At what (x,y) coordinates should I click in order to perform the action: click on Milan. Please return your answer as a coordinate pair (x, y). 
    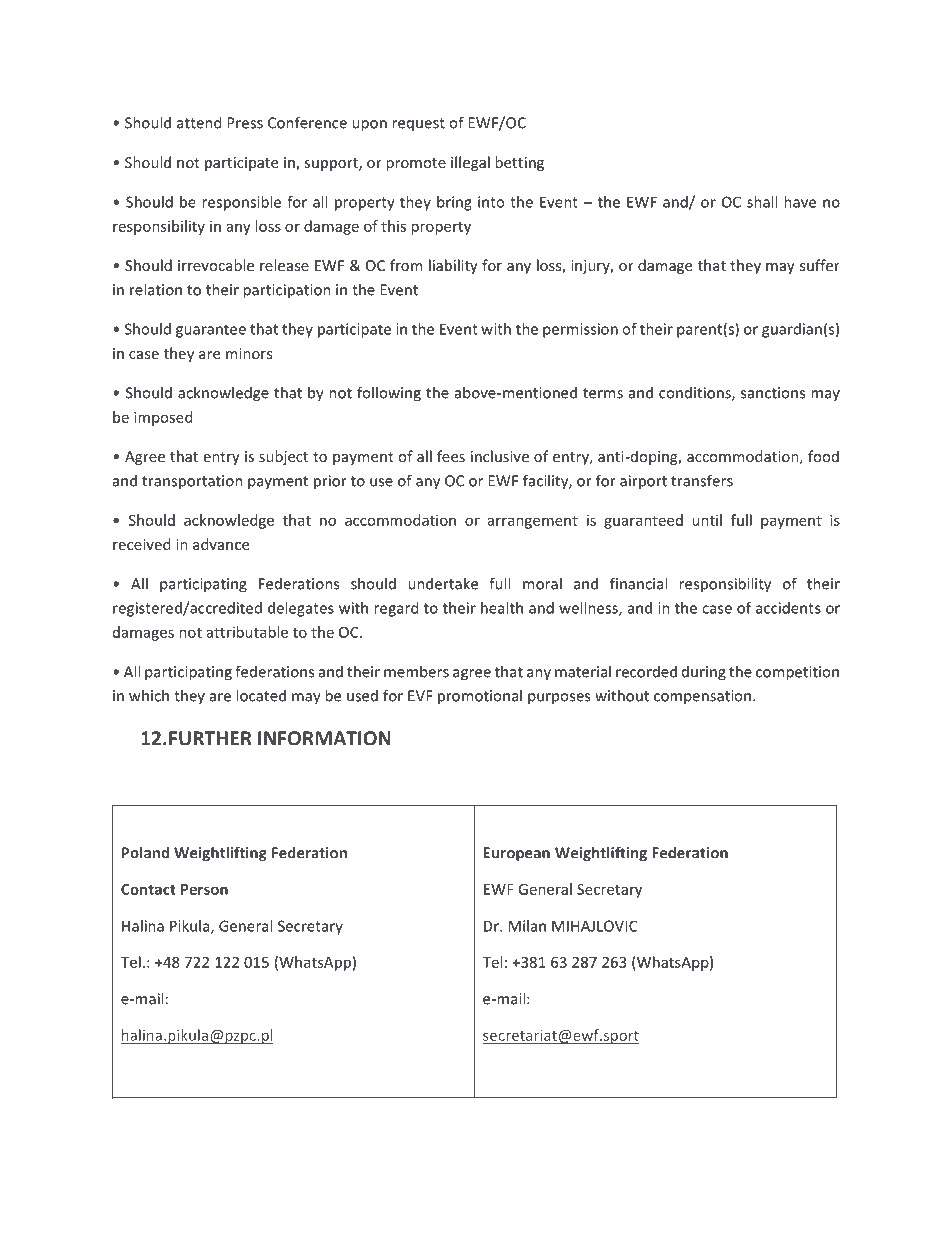
    Looking at the image, I should click on (527, 926).
